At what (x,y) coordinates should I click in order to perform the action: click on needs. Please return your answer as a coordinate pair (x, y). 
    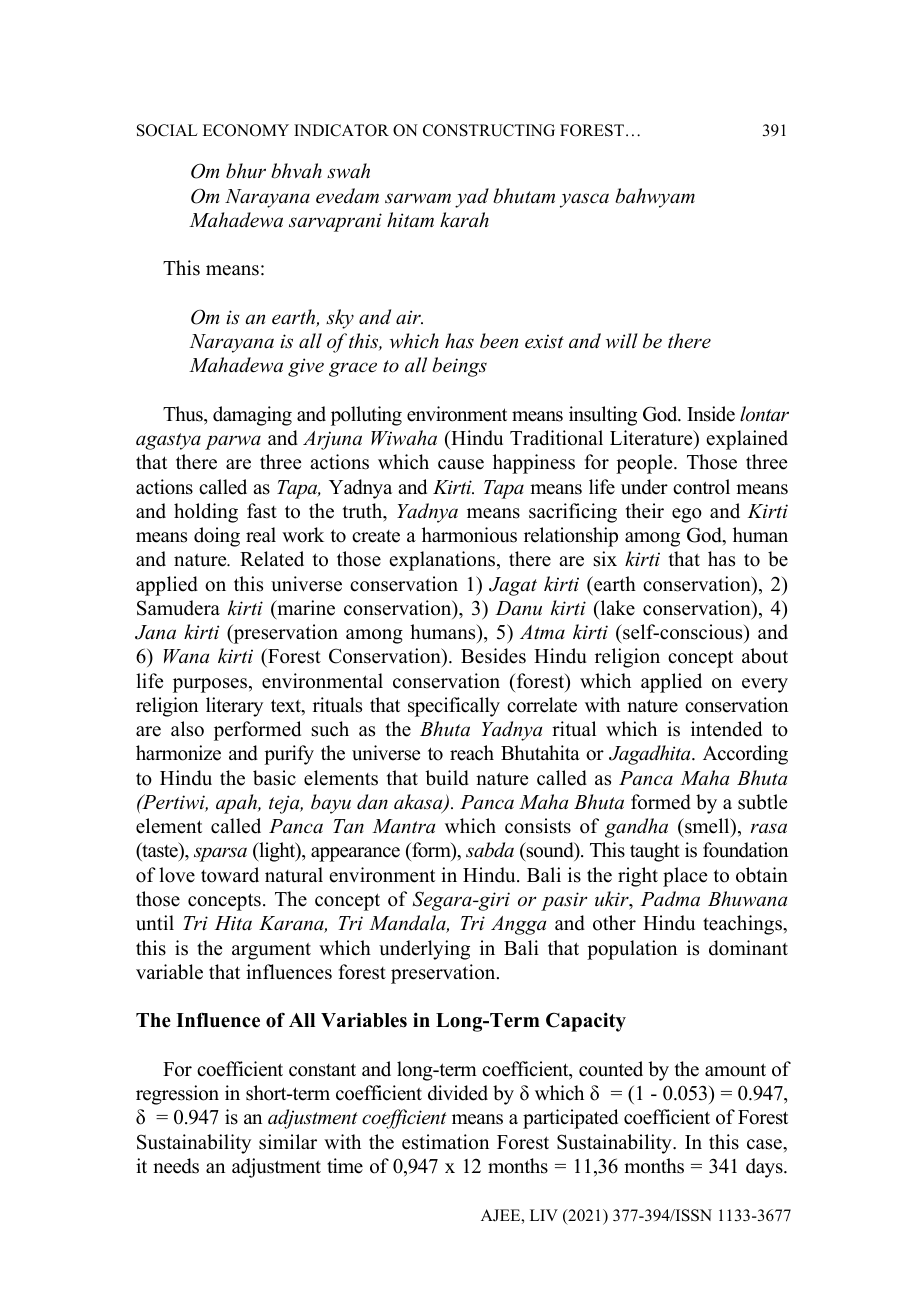
    Looking at the image, I should click on (176, 1166).
